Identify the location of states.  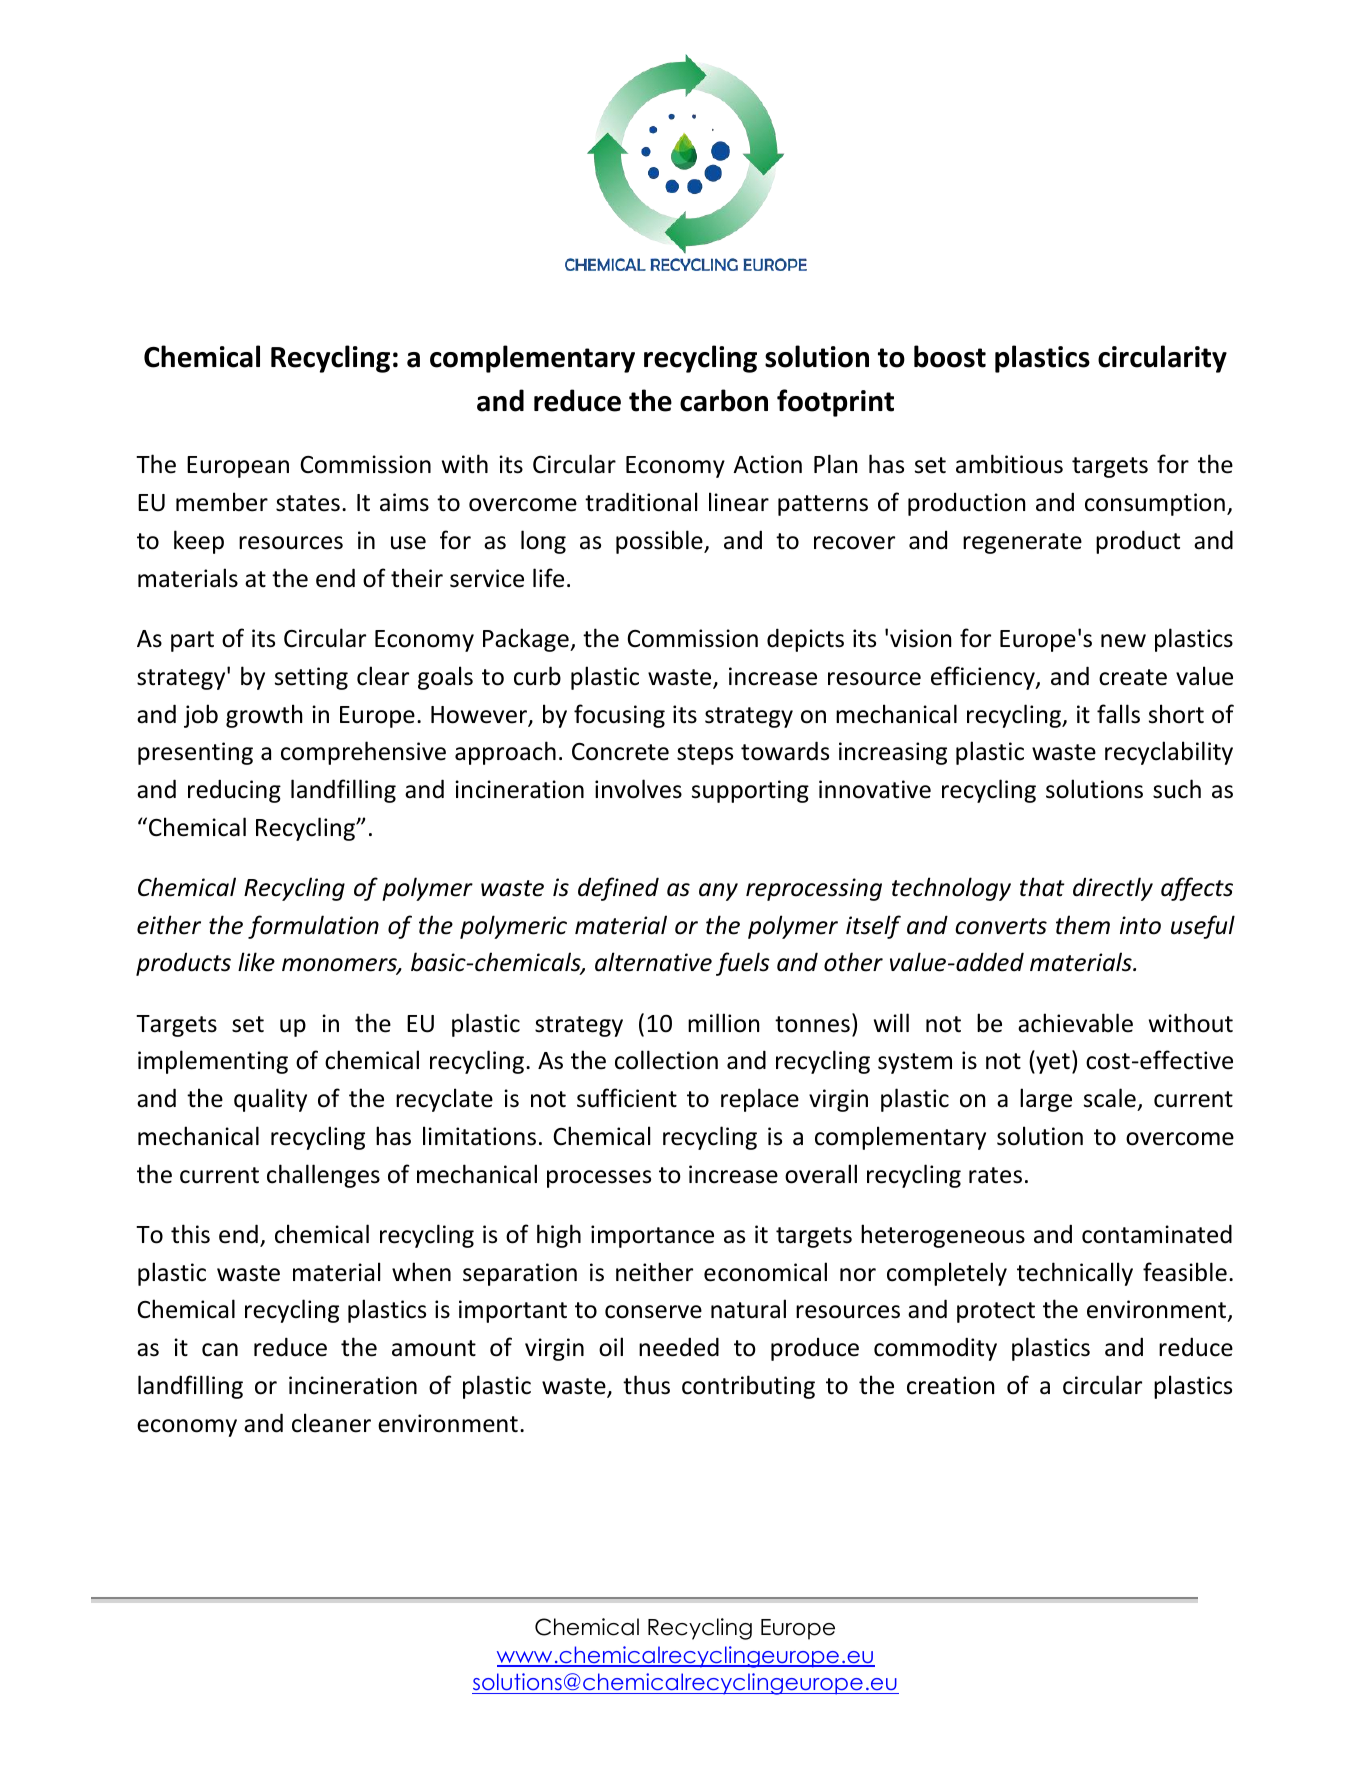
(308, 503).
